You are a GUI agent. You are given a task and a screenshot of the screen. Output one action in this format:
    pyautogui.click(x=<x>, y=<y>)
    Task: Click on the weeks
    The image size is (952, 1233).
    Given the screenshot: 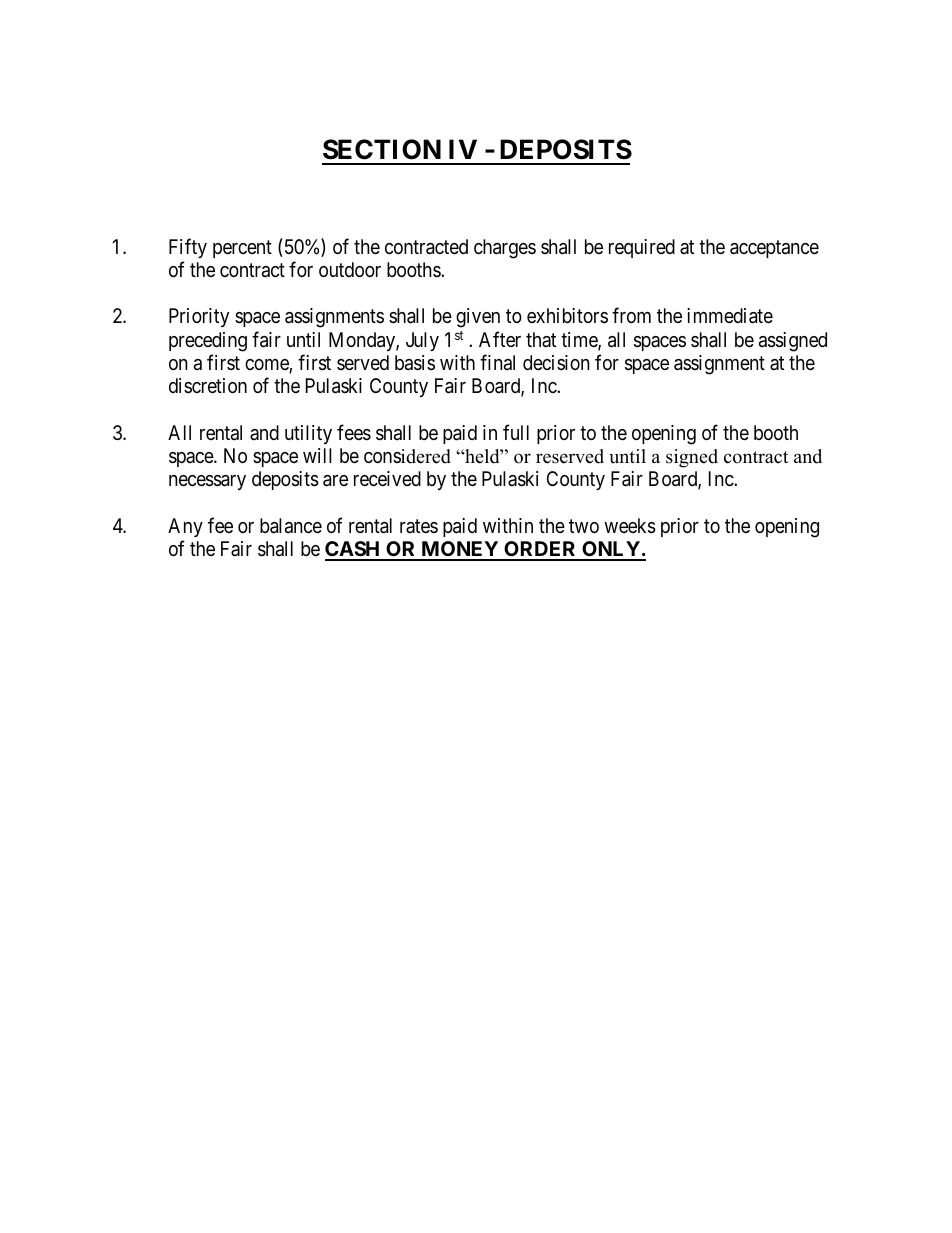 What is the action you would take?
    pyautogui.click(x=630, y=526)
